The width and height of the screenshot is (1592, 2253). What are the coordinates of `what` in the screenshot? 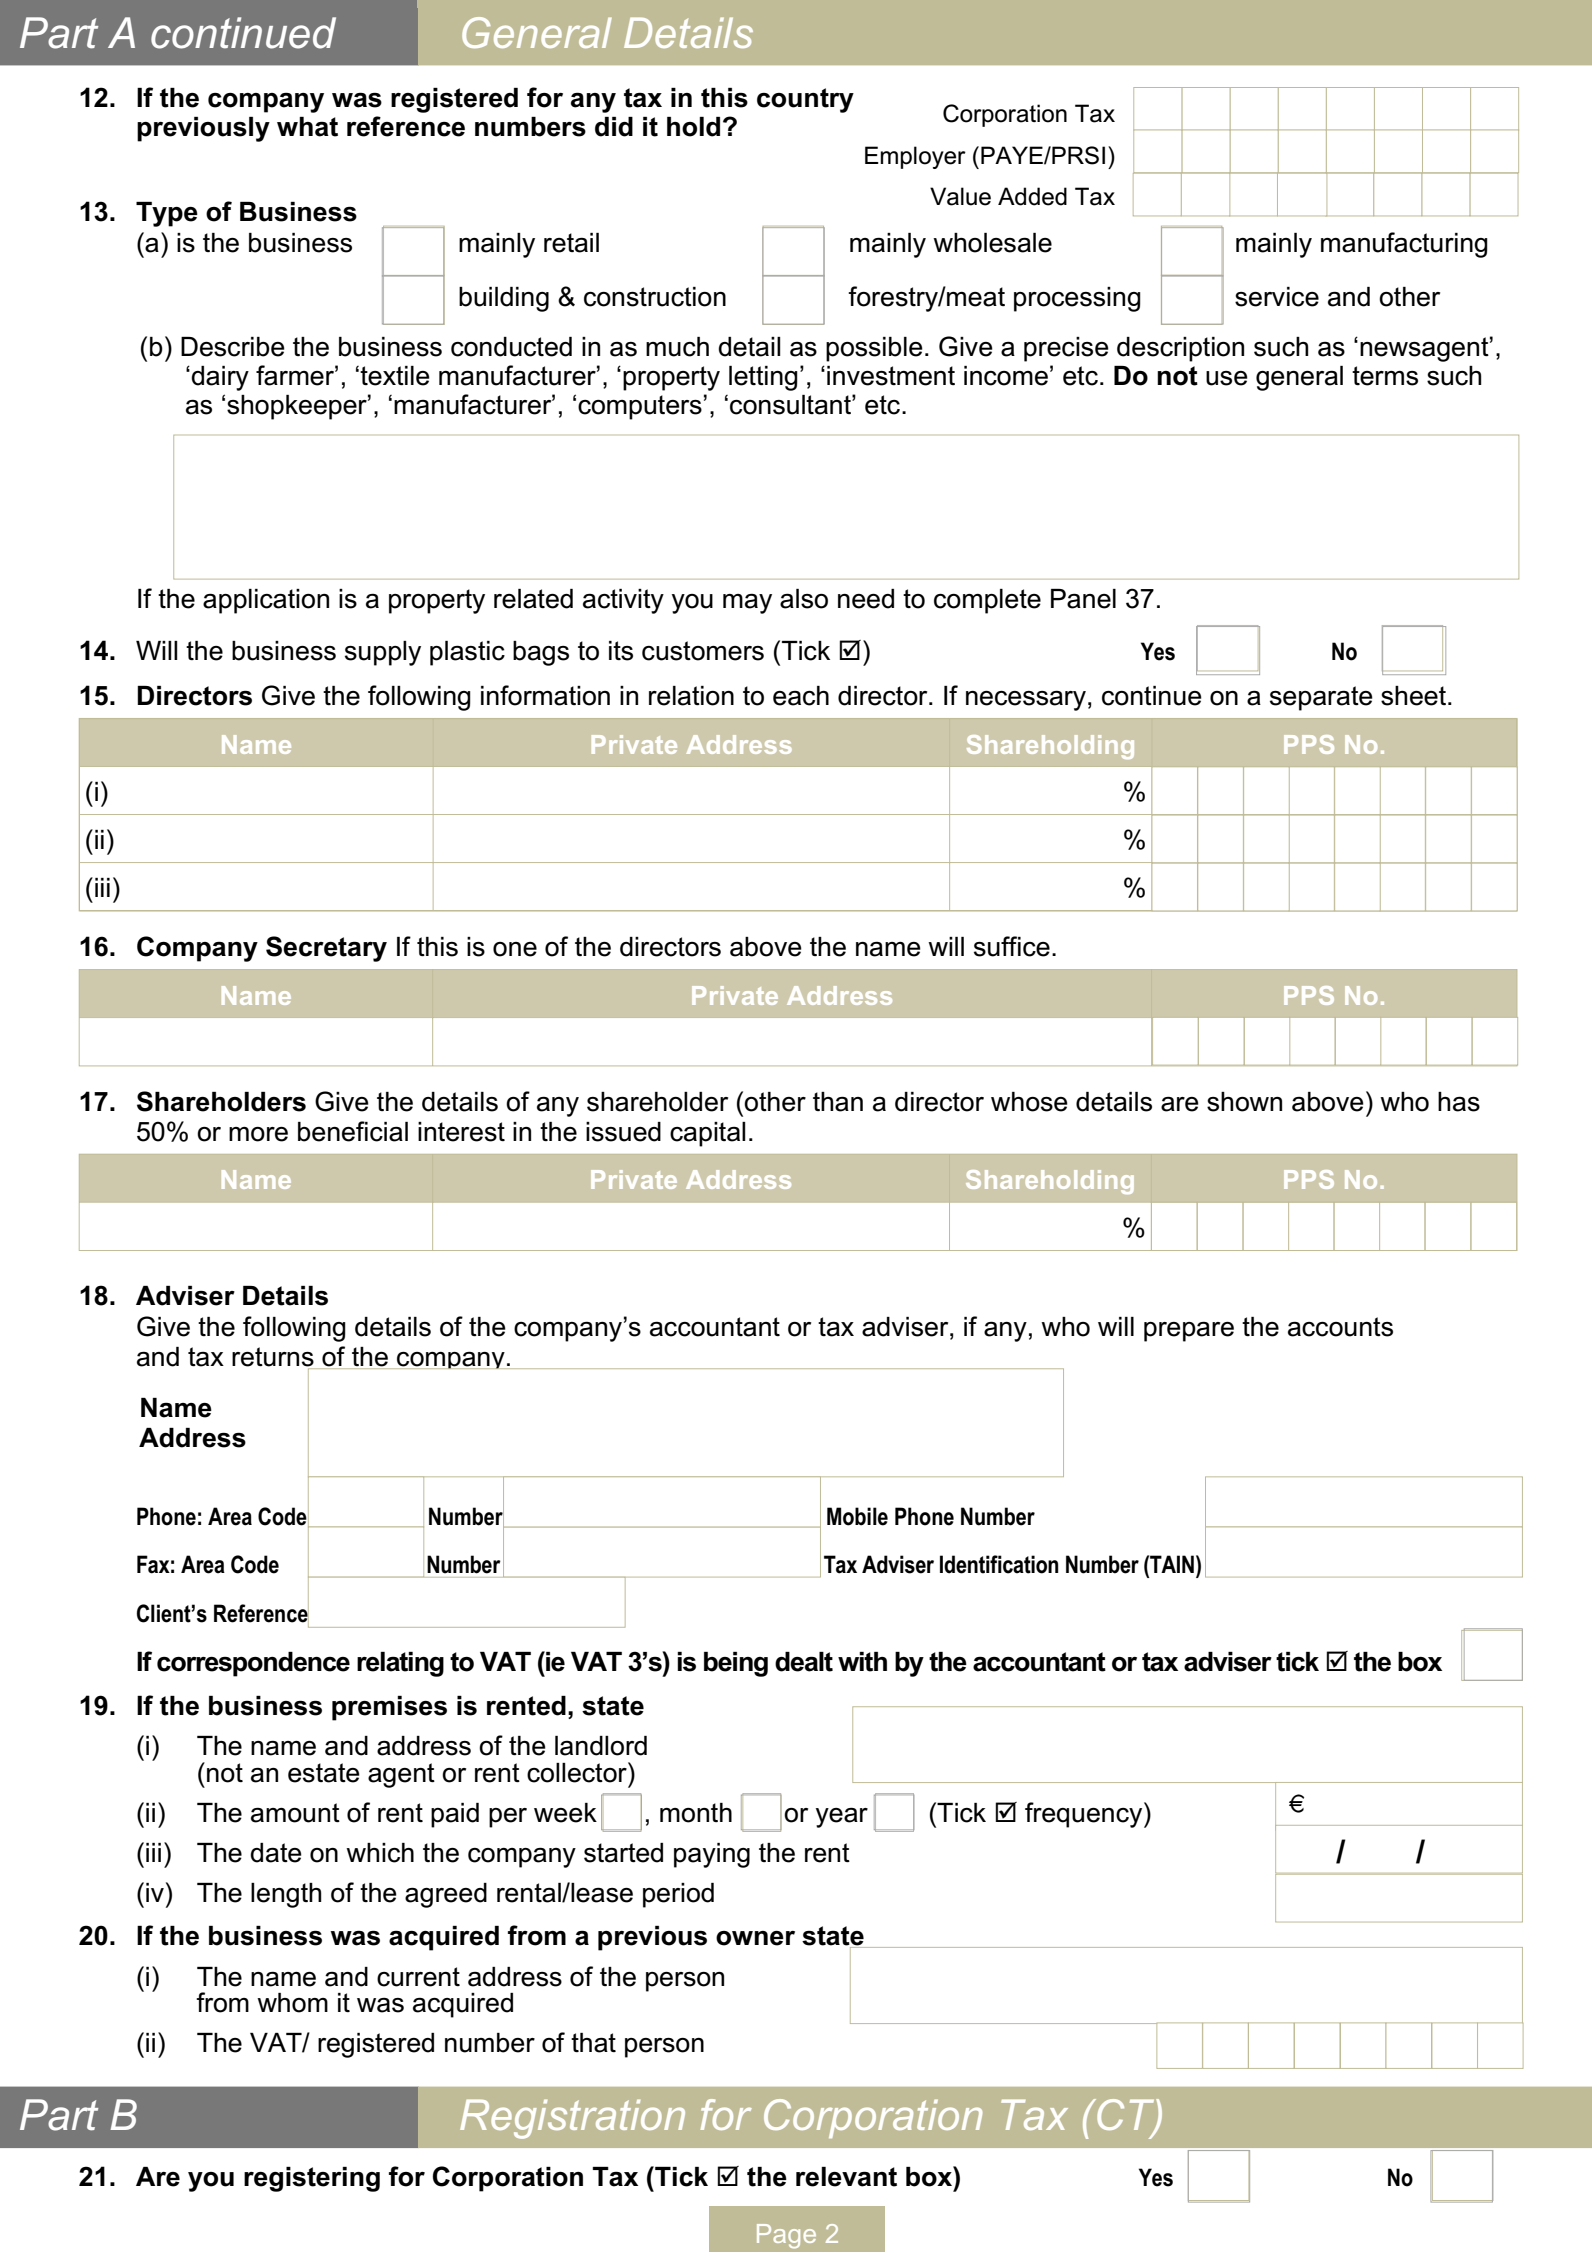 It's located at (307, 127).
